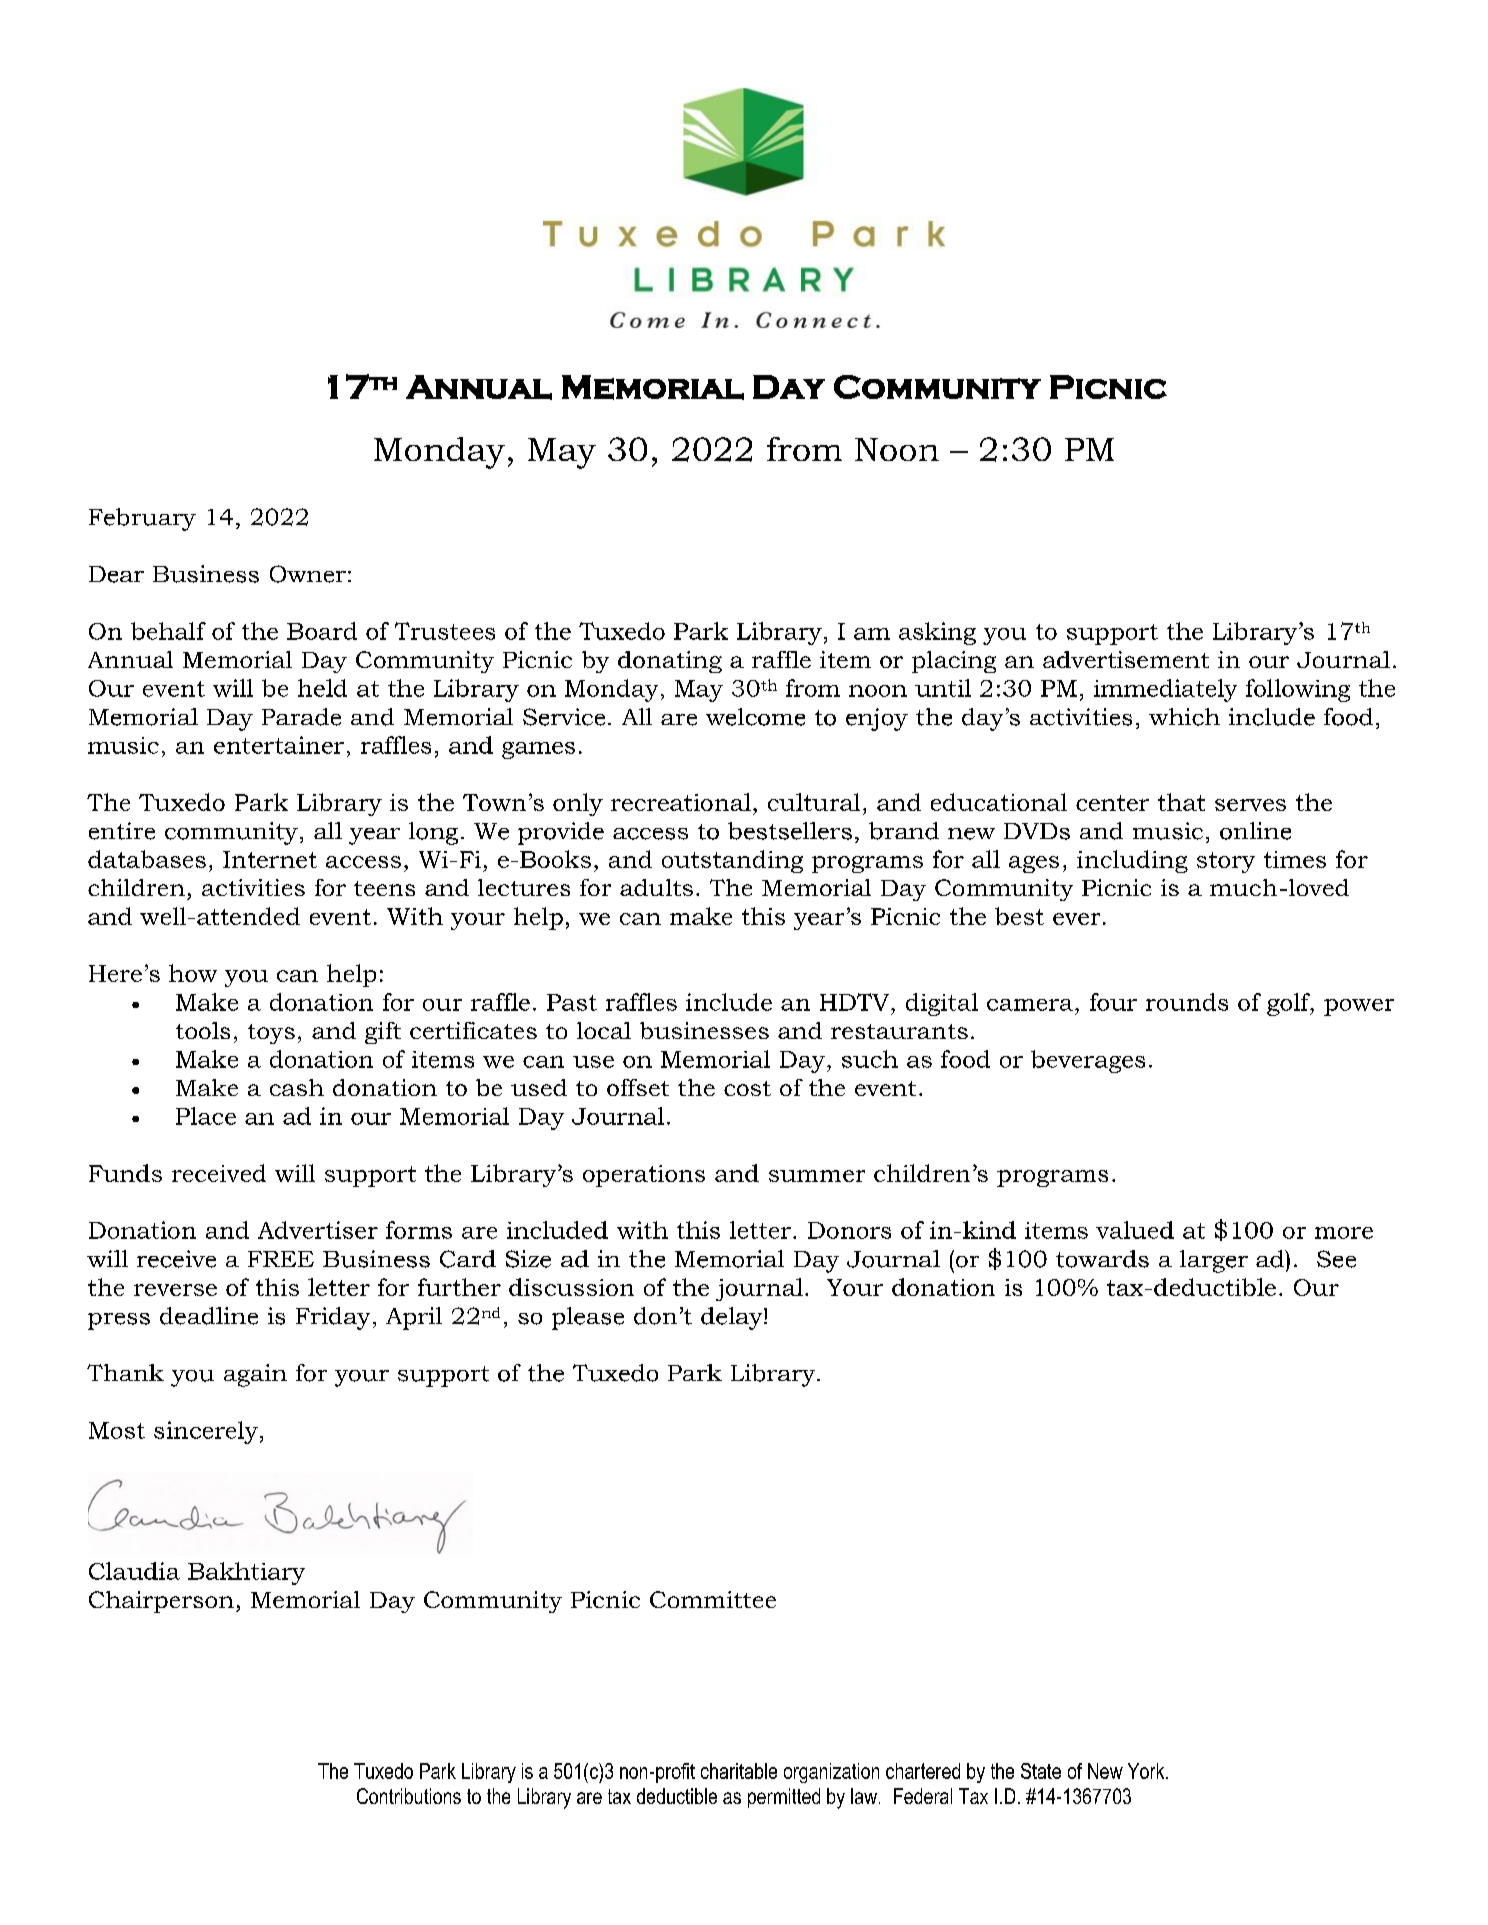  Describe the element at coordinates (1135, 1230) in the screenshot. I see `valued` at that location.
